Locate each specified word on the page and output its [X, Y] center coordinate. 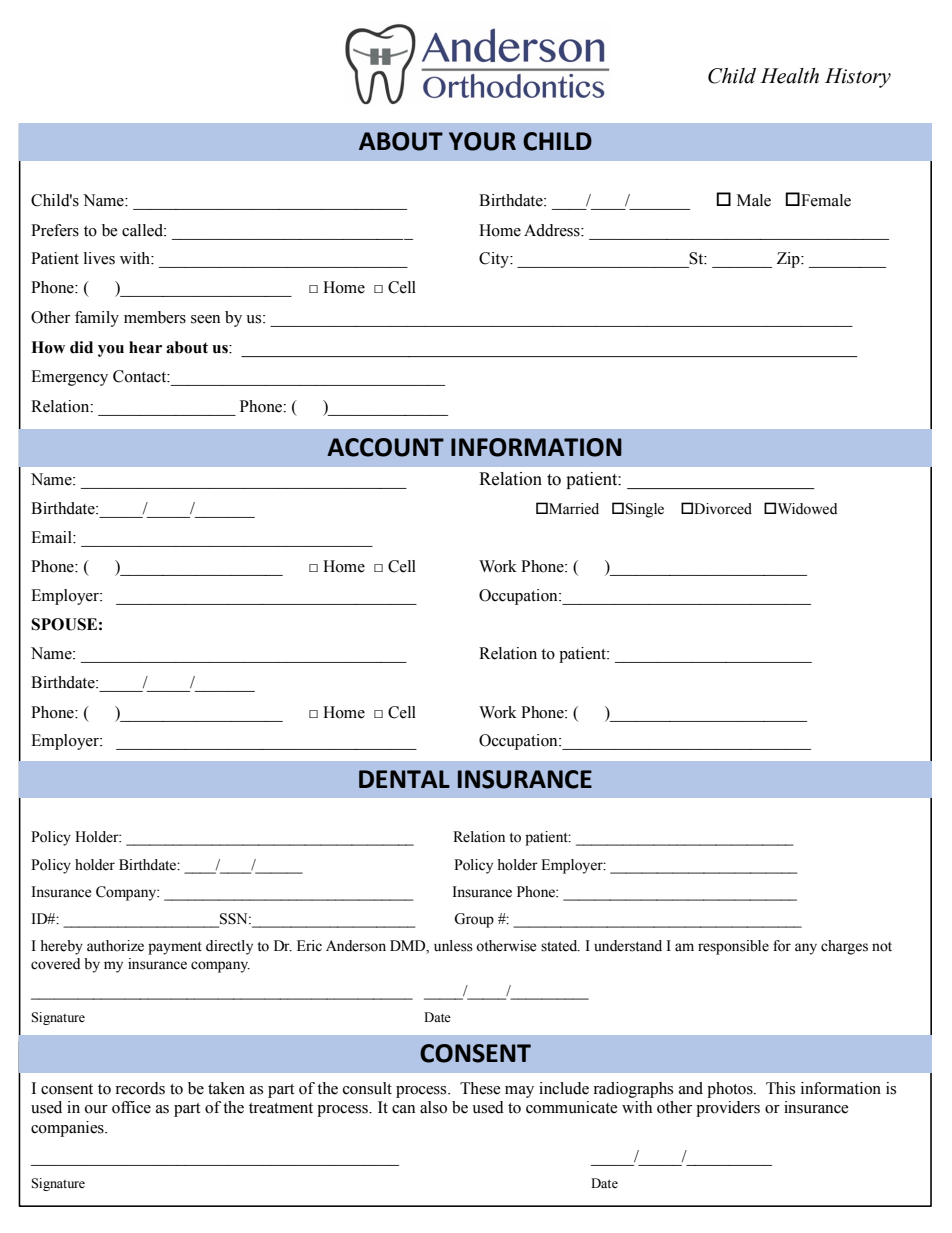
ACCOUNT [385, 447]
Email [52, 537]
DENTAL [404, 779]
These [480, 1088]
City [495, 260]
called [143, 230]
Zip [789, 260]
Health [789, 76]
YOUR [482, 141]
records [140, 1088]
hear [145, 347]
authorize [115, 946]
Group [474, 920]
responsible [733, 947]
